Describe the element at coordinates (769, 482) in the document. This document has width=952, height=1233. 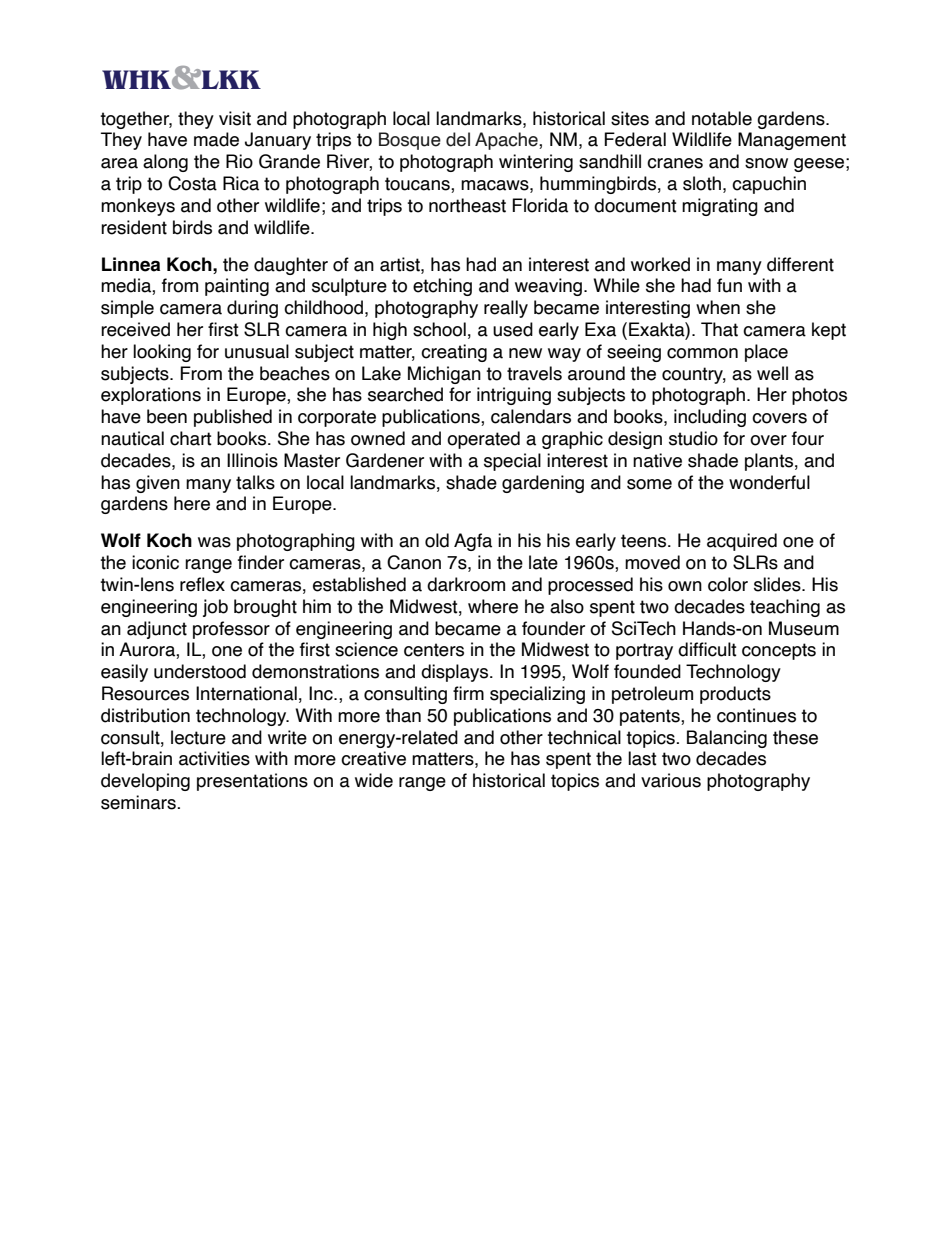
I see `wonderful` at that location.
